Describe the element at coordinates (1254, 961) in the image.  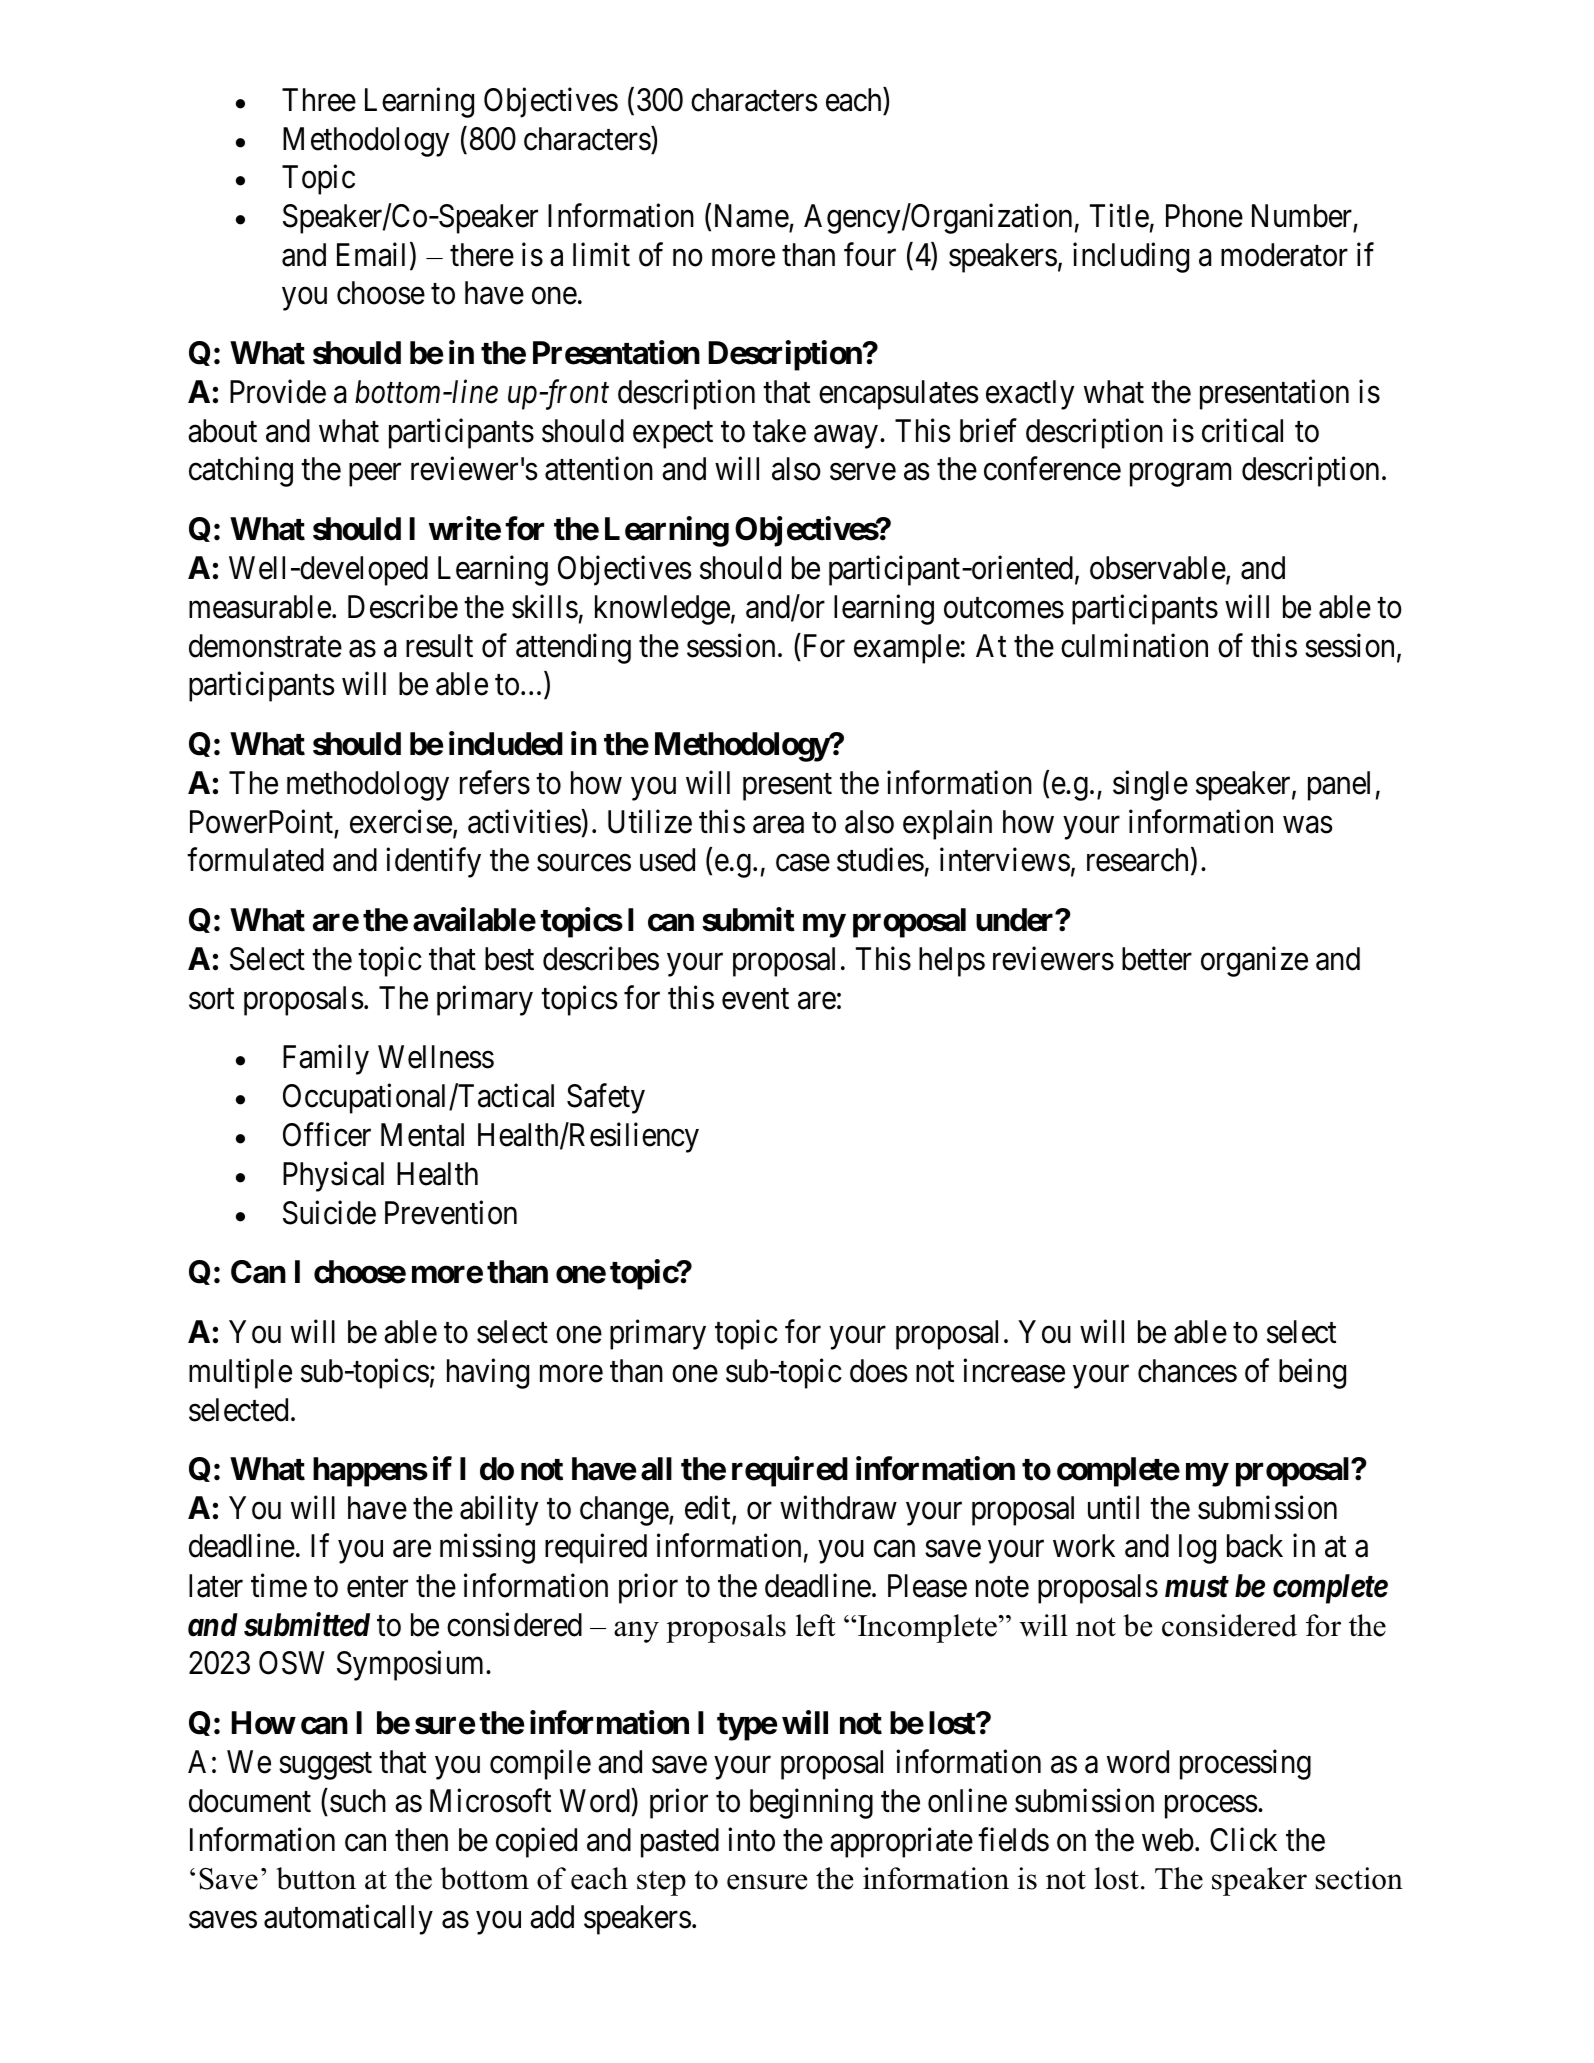
I see `organize` at that location.
